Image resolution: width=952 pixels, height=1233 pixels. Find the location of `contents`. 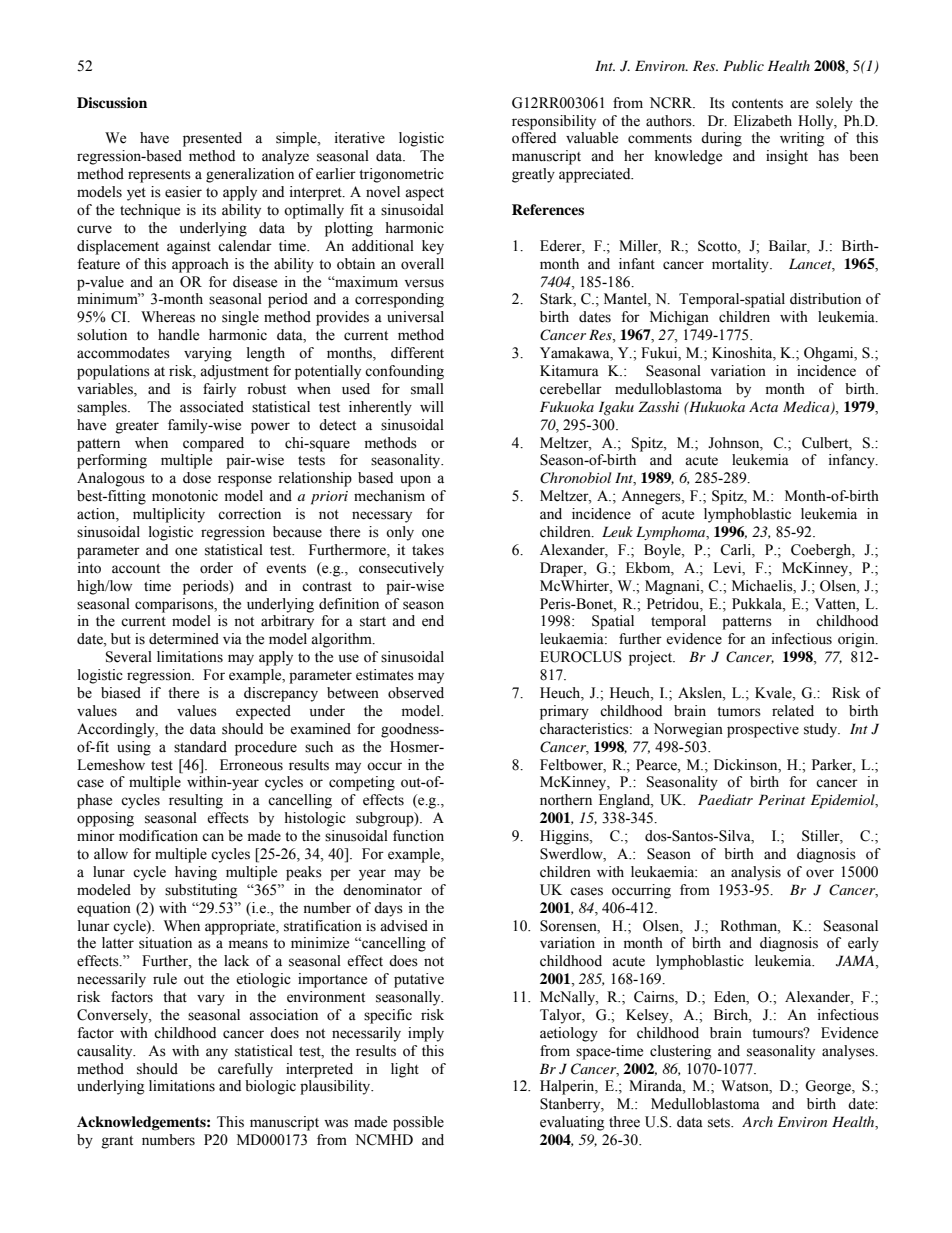

contents is located at coordinates (757, 104).
